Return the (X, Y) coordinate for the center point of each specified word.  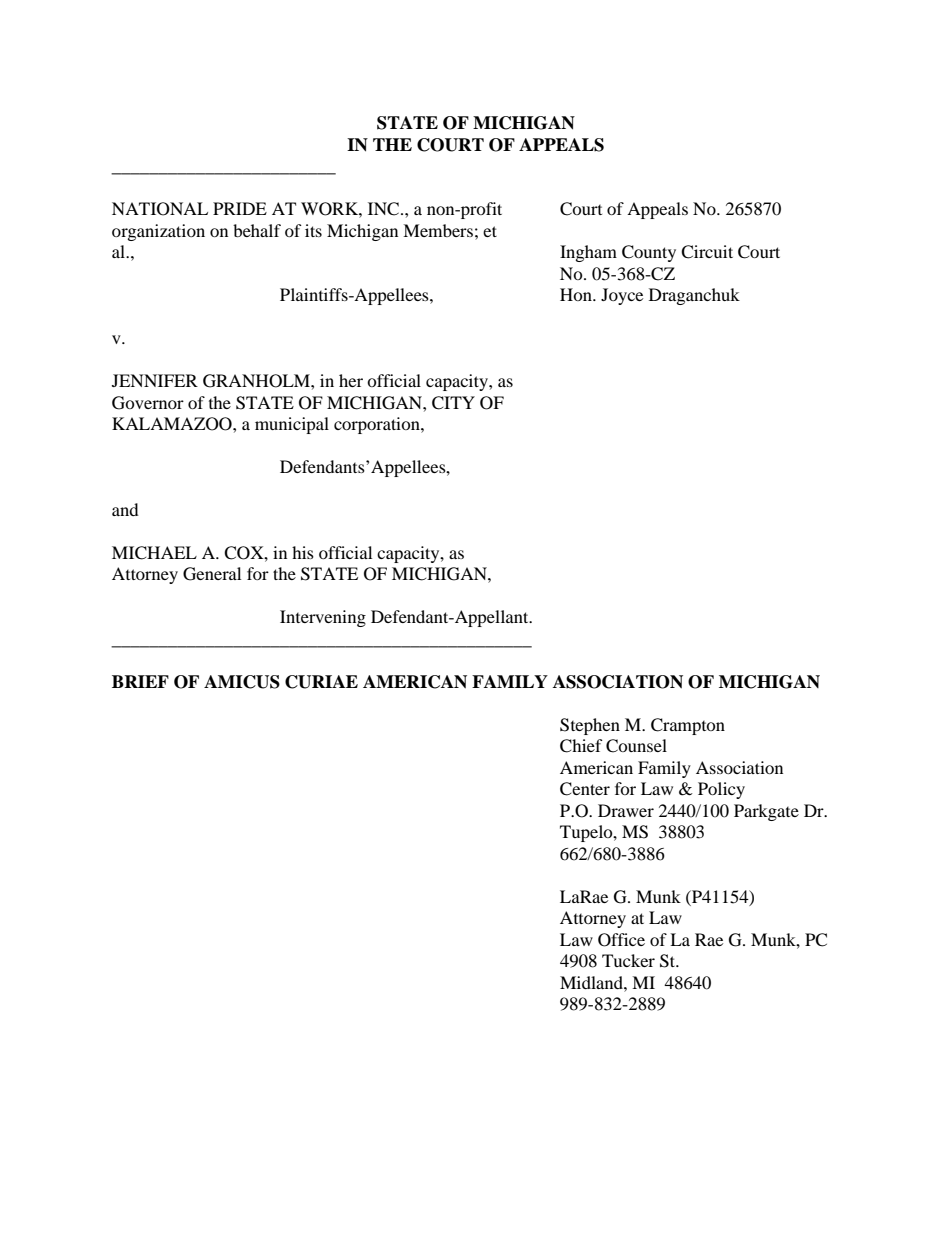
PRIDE (240, 208)
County (649, 253)
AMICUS (242, 682)
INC (385, 209)
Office (621, 940)
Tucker (628, 960)
